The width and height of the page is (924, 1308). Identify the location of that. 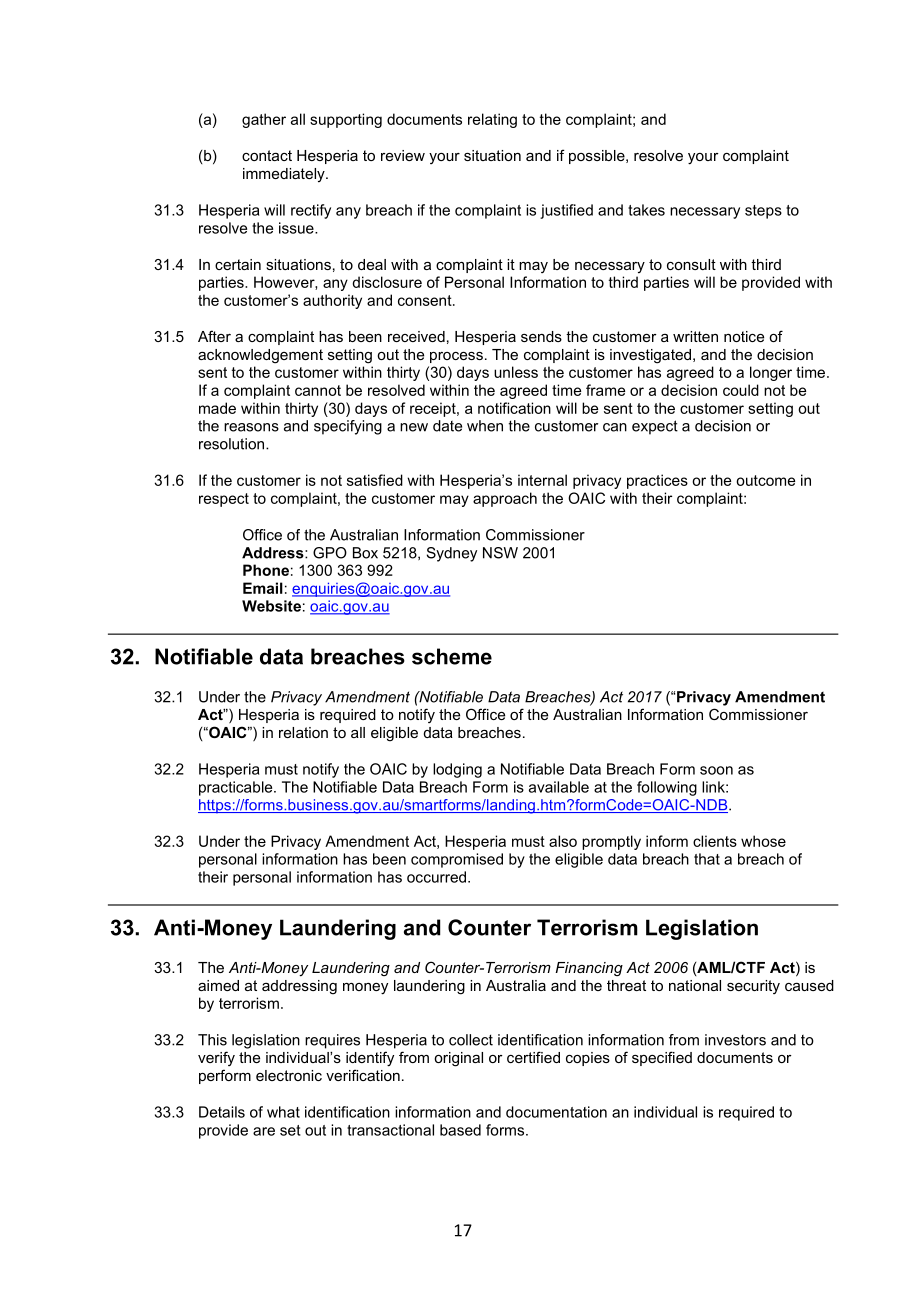
(707, 859).
